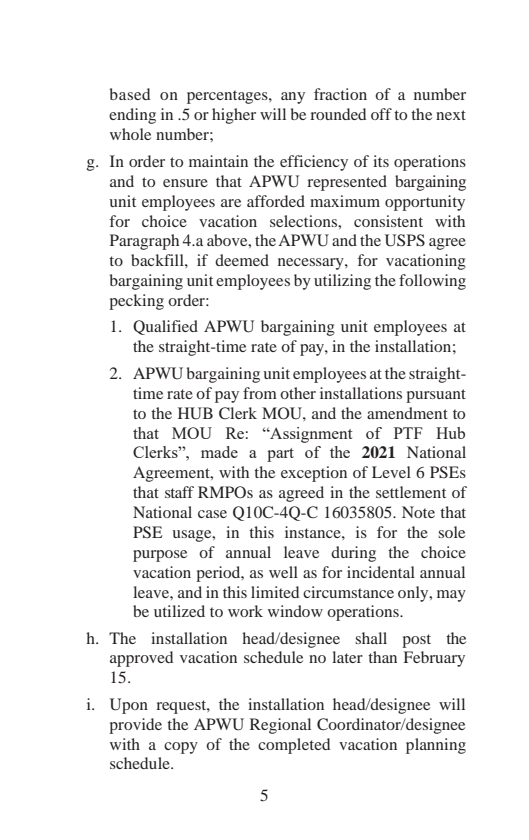  Describe the element at coordinates (436, 746) in the screenshot. I see `planning` at that location.
